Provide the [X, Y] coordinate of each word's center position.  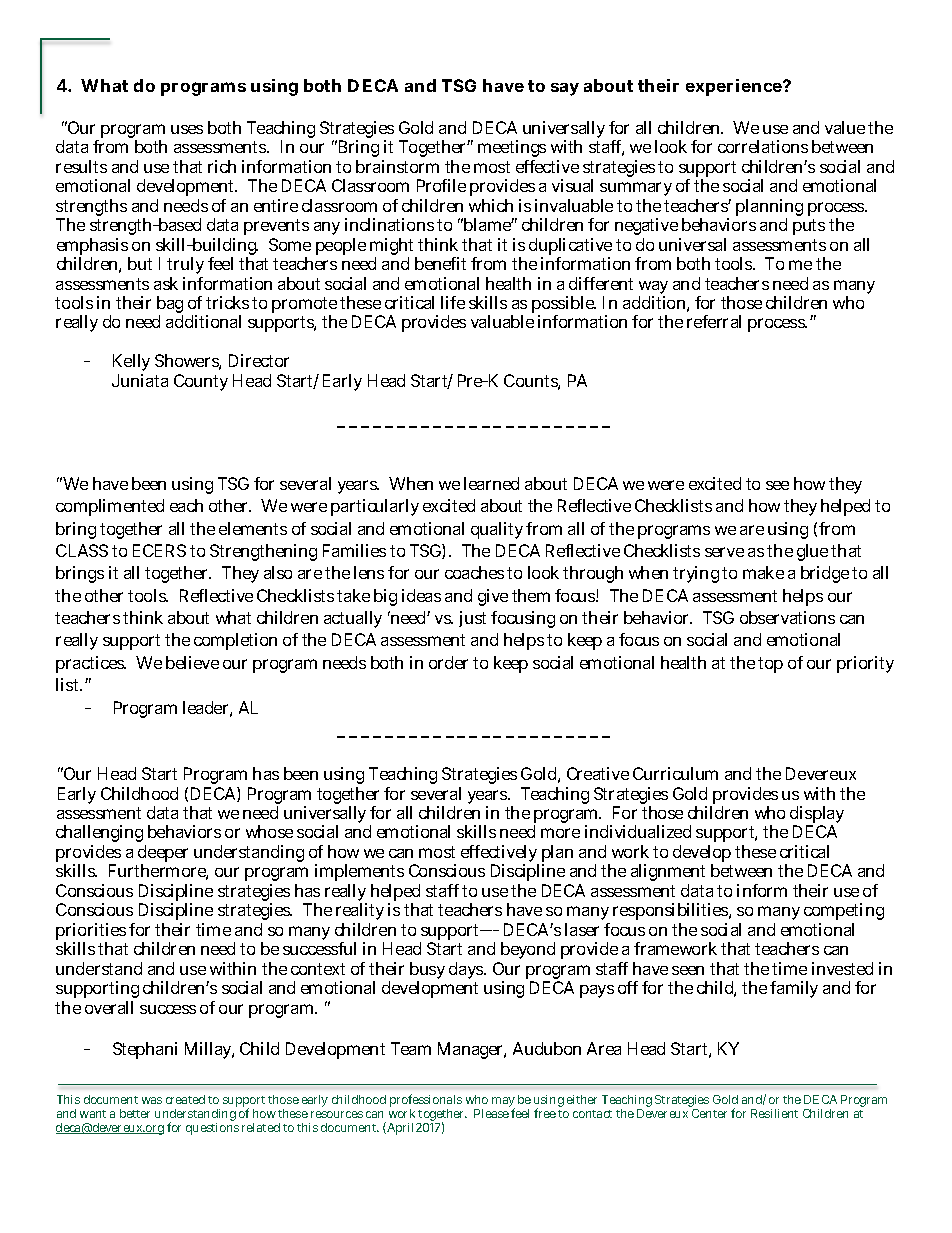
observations [787, 617]
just [472, 619]
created [185, 1099]
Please [492, 1112]
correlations [763, 146]
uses [187, 129]
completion [235, 641]
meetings [512, 150]
